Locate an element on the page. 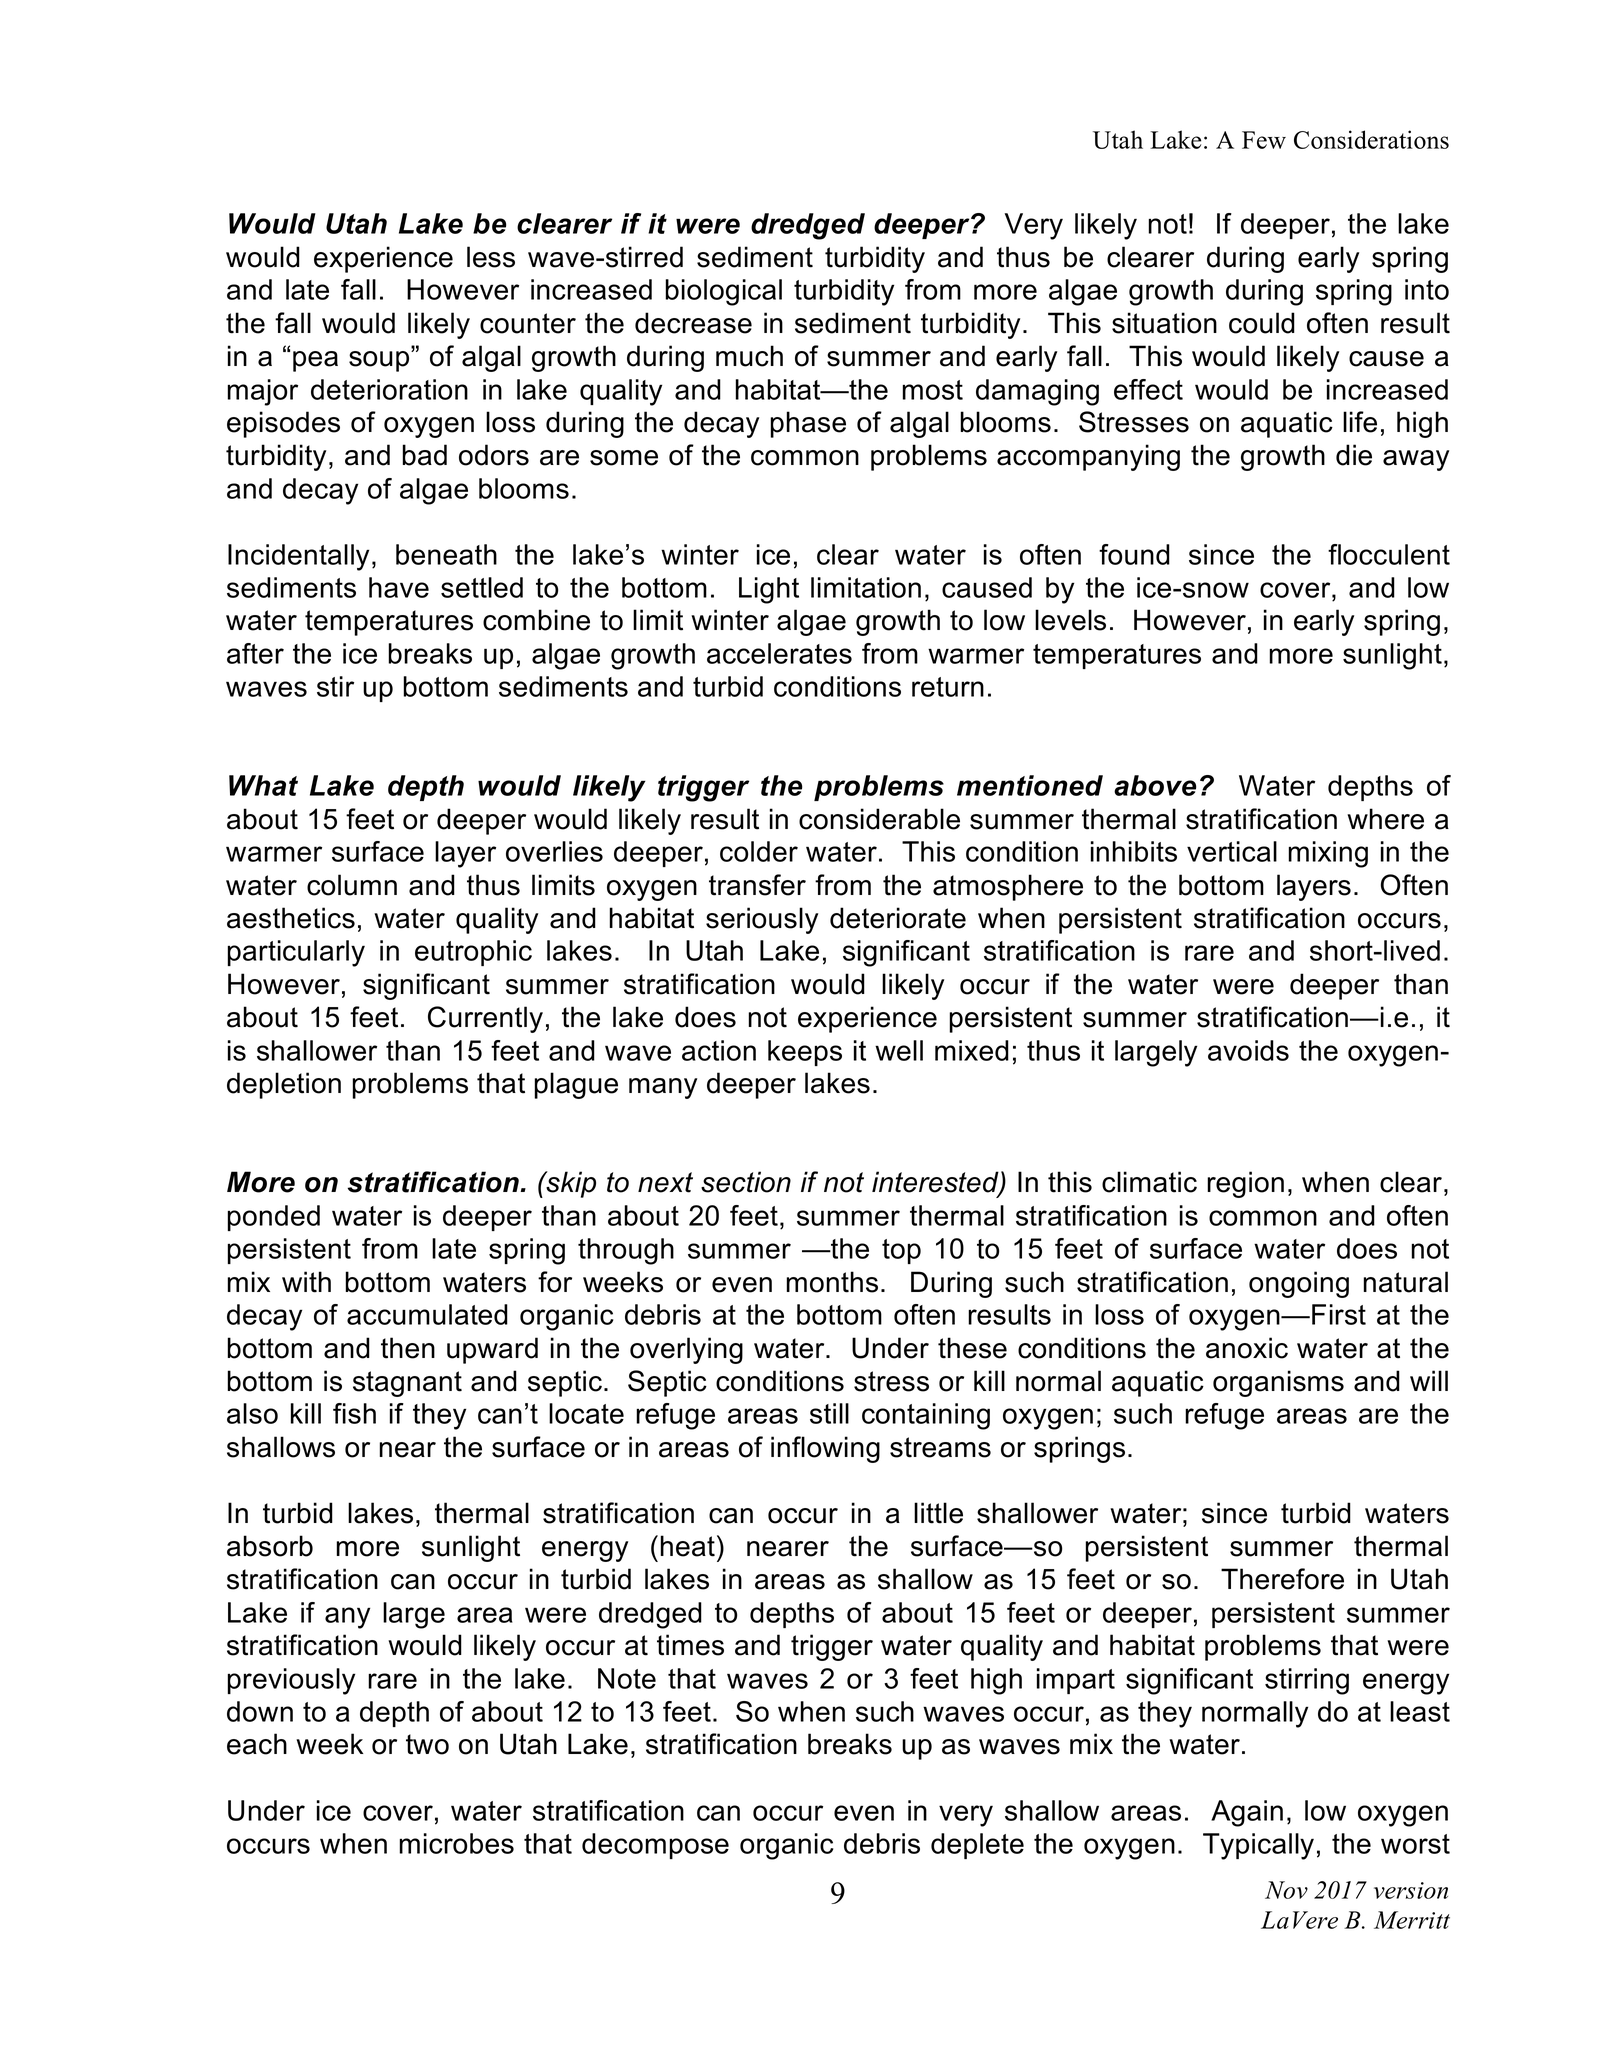  keeps is located at coordinates (805, 1053).
